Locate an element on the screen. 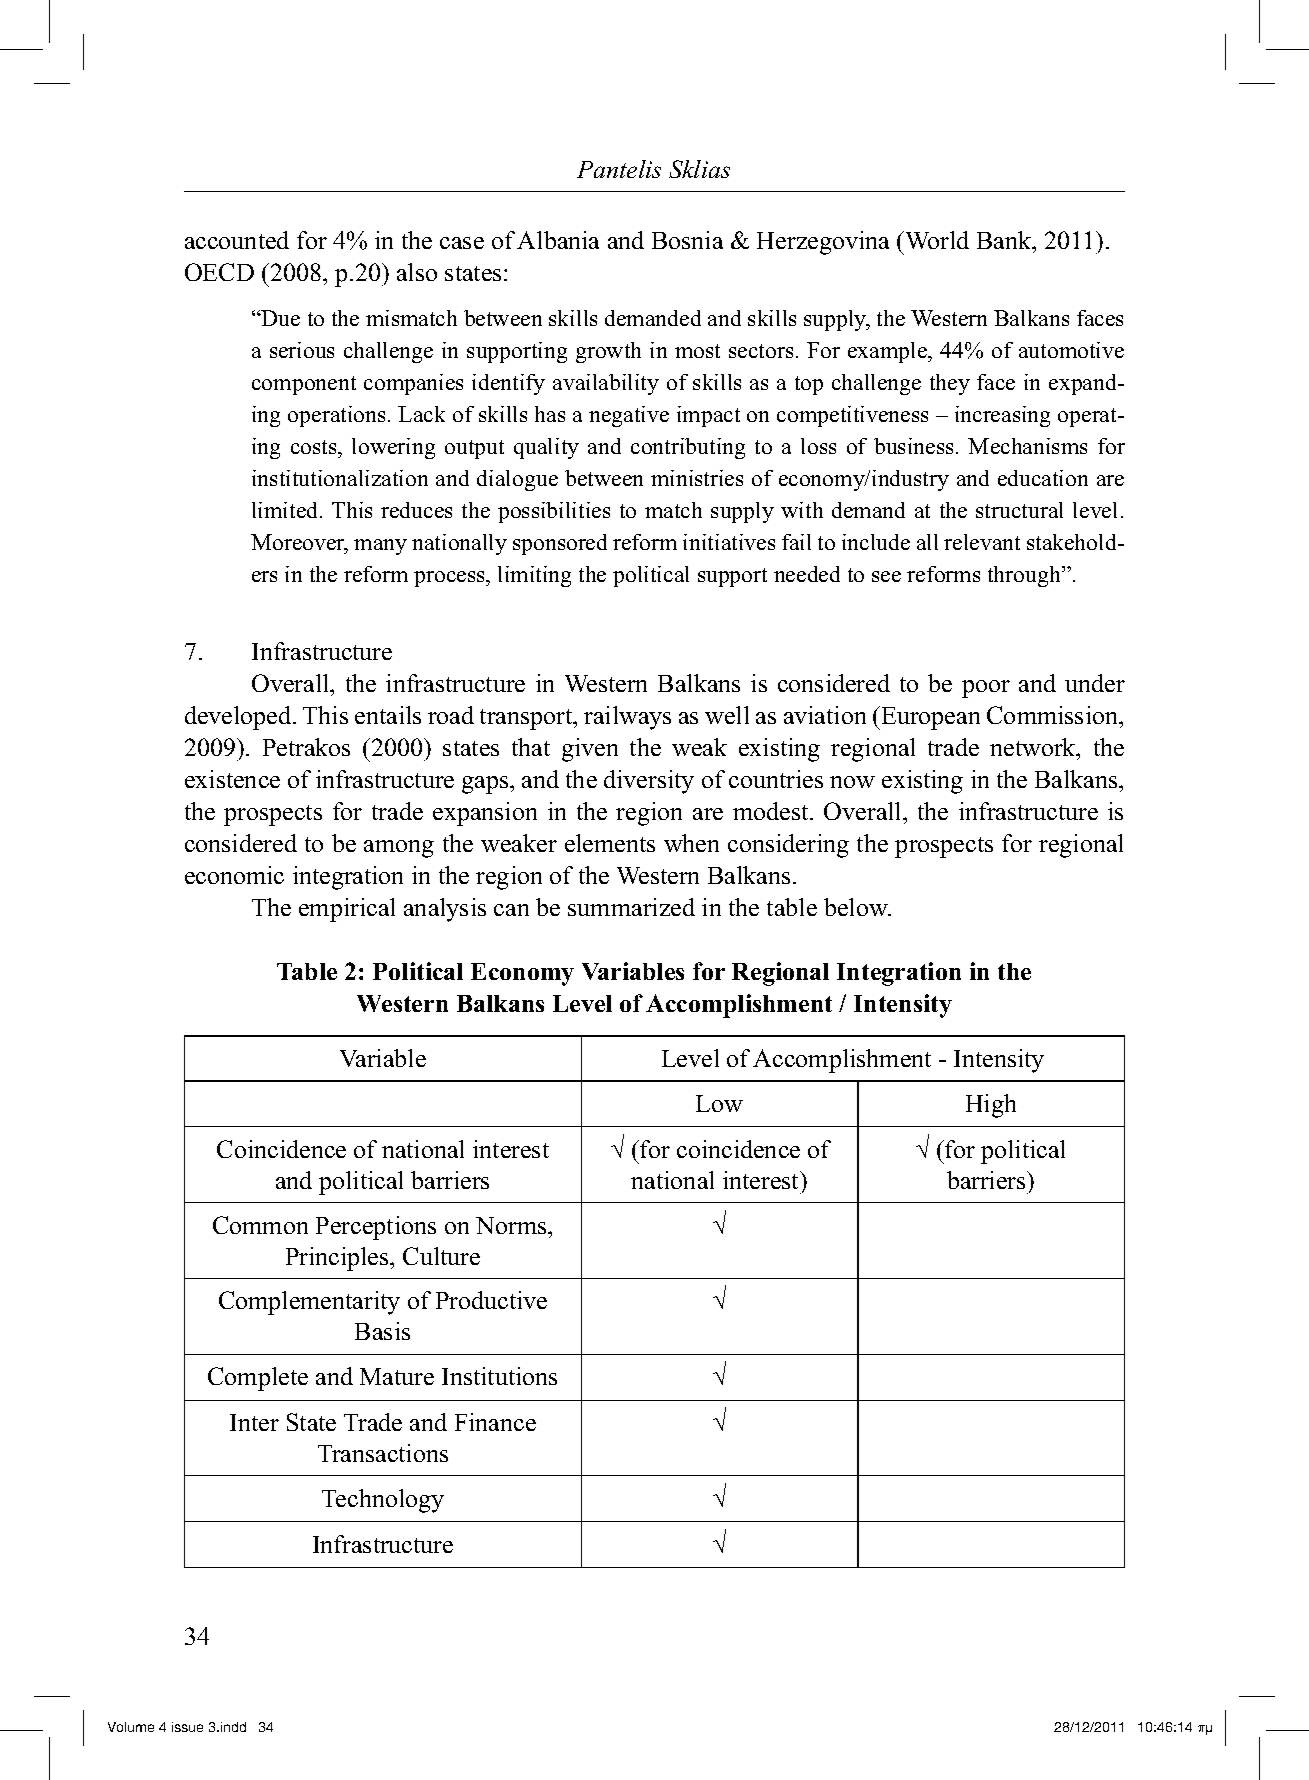 Image resolution: width=1309 pixels, height=1780 pixels. summarized is located at coordinates (631, 907).
